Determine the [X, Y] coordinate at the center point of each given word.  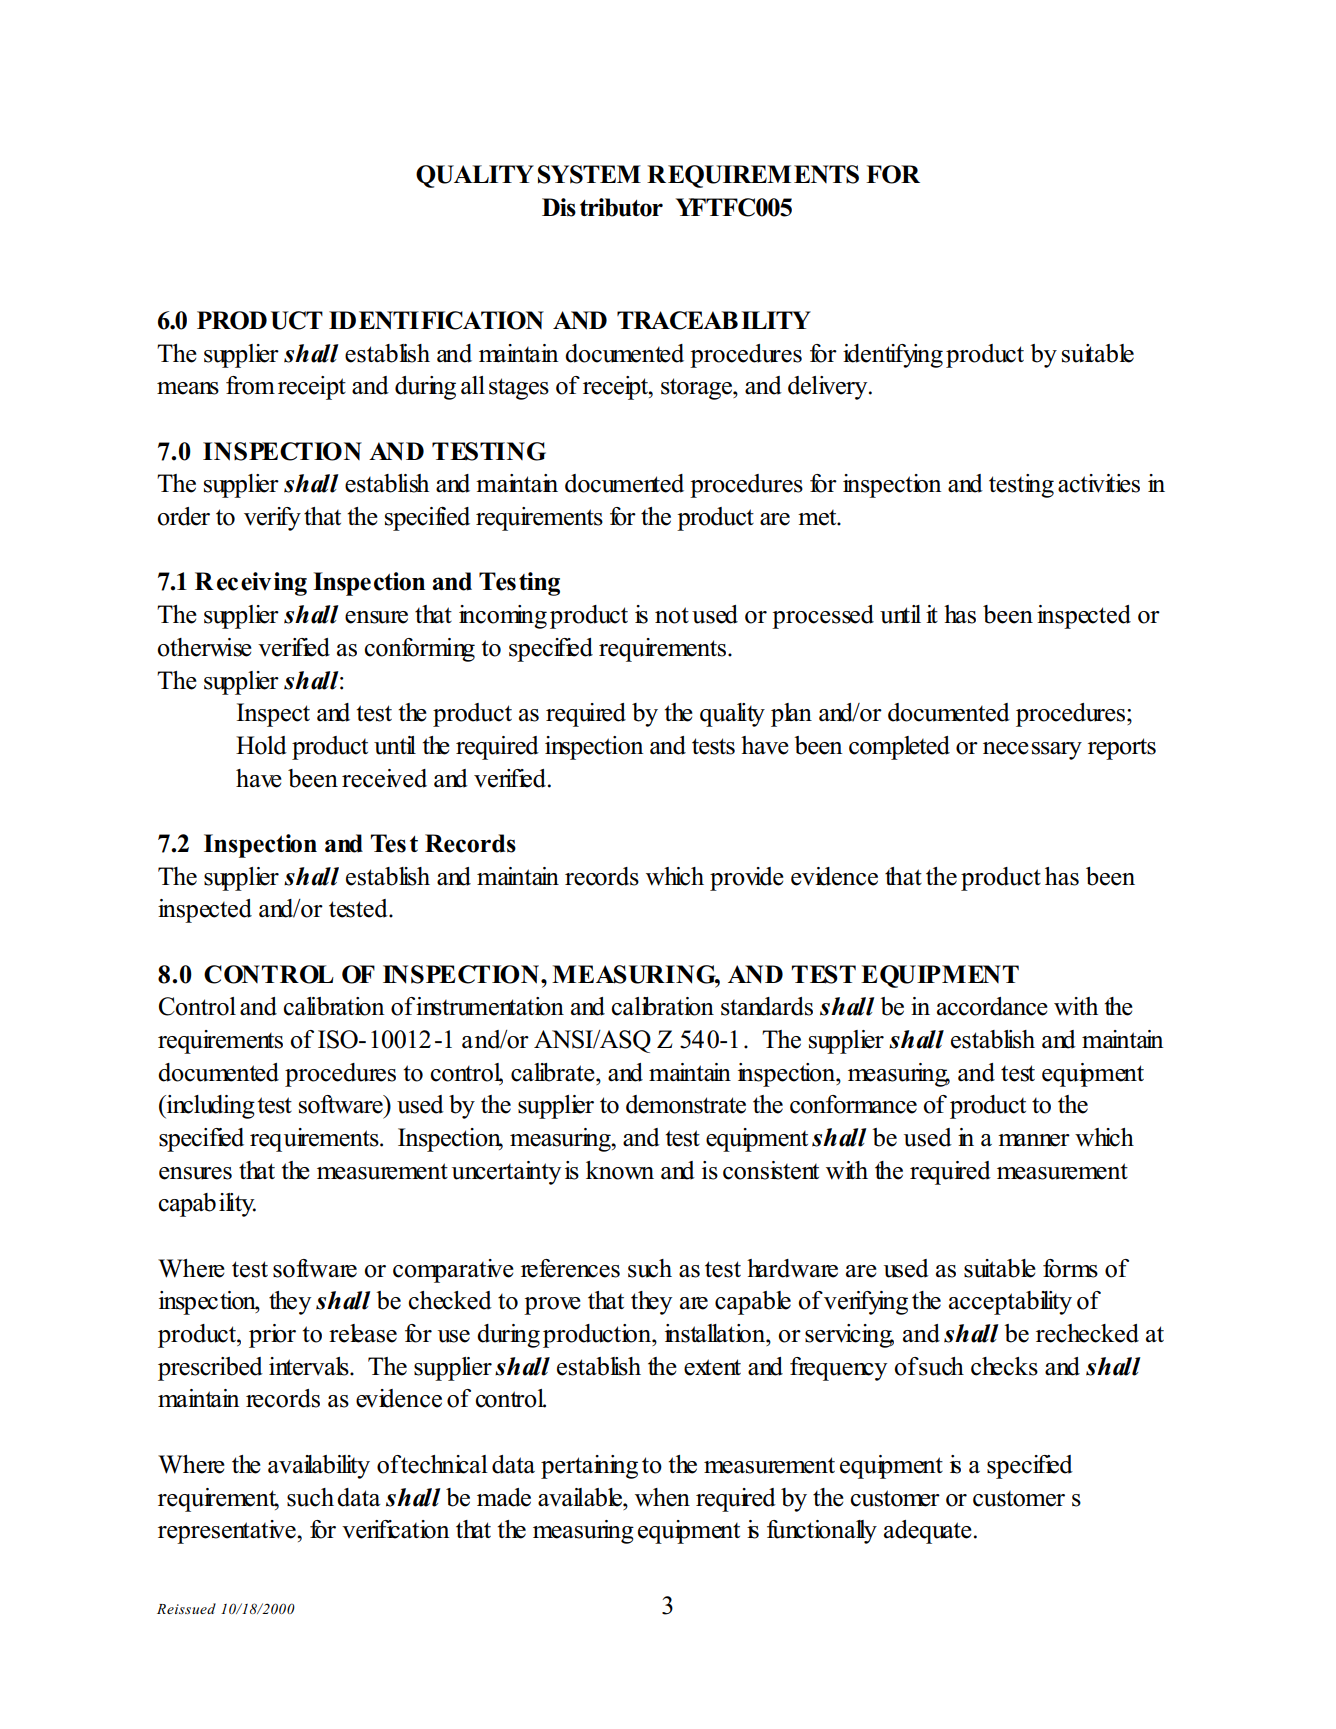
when [662, 1497]
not [672, 615]
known [620, 1170]
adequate [928, 1532]
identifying [893, 356]
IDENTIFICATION [436, 320]
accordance [992, 1006]
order [183, 516]
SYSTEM [589, 174]
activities [1099, 483]
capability [207, 1205]
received [384, 778]
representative [228, 1532]
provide [747, 879]
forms [1070, 1268]
